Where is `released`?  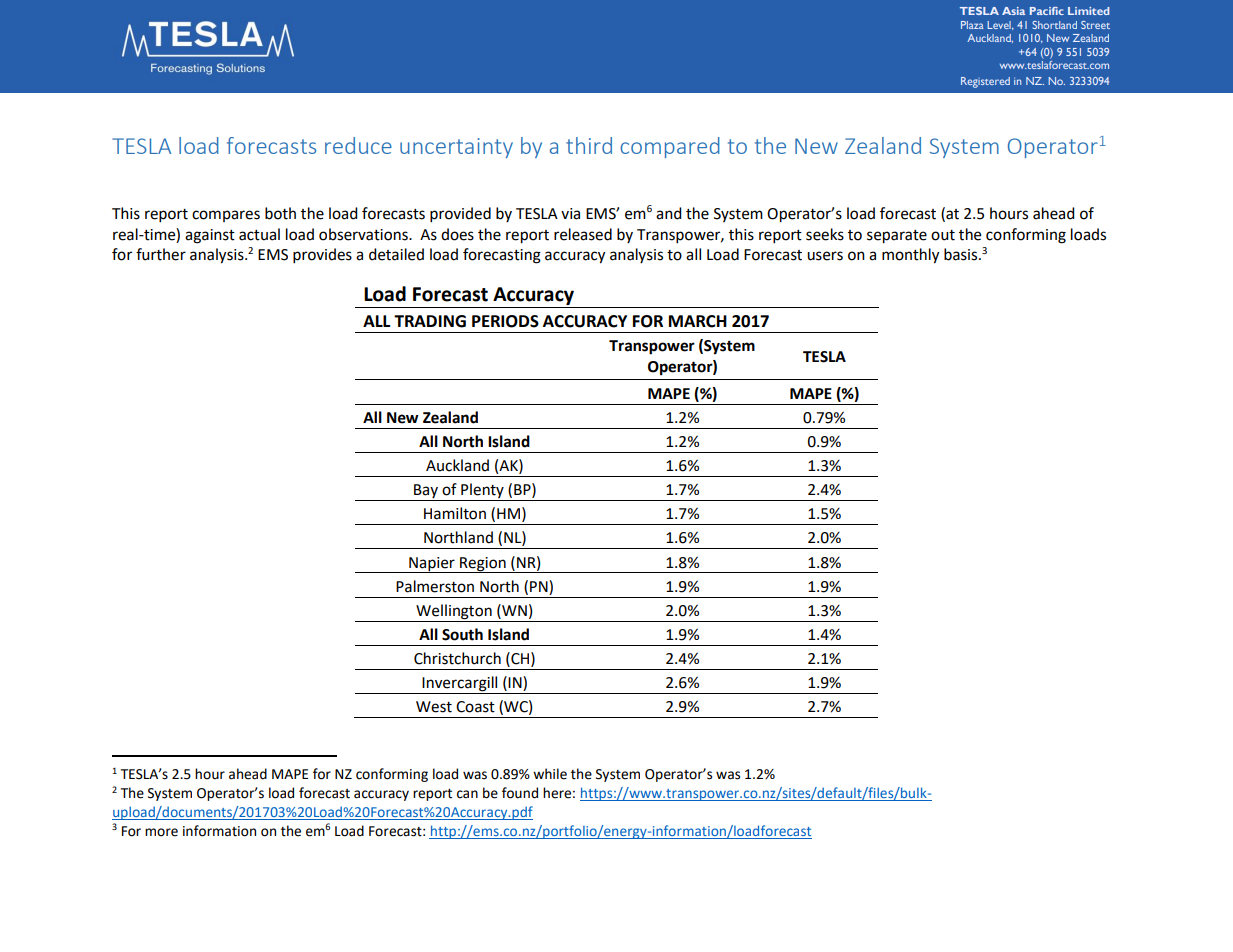 released is located at coordinates (583, 234).
